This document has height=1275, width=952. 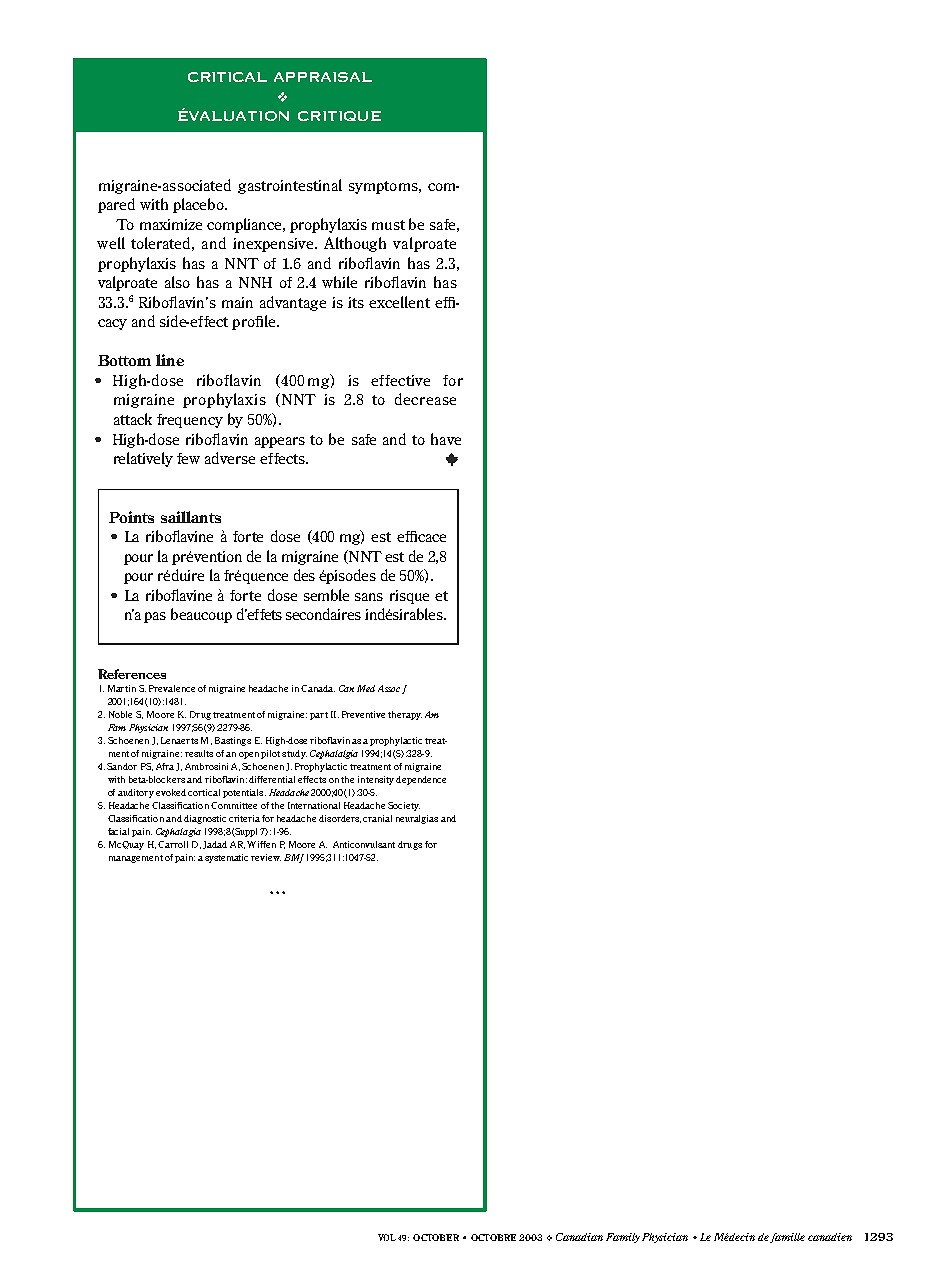 I want to click on References, so click(x=132, y=674).
